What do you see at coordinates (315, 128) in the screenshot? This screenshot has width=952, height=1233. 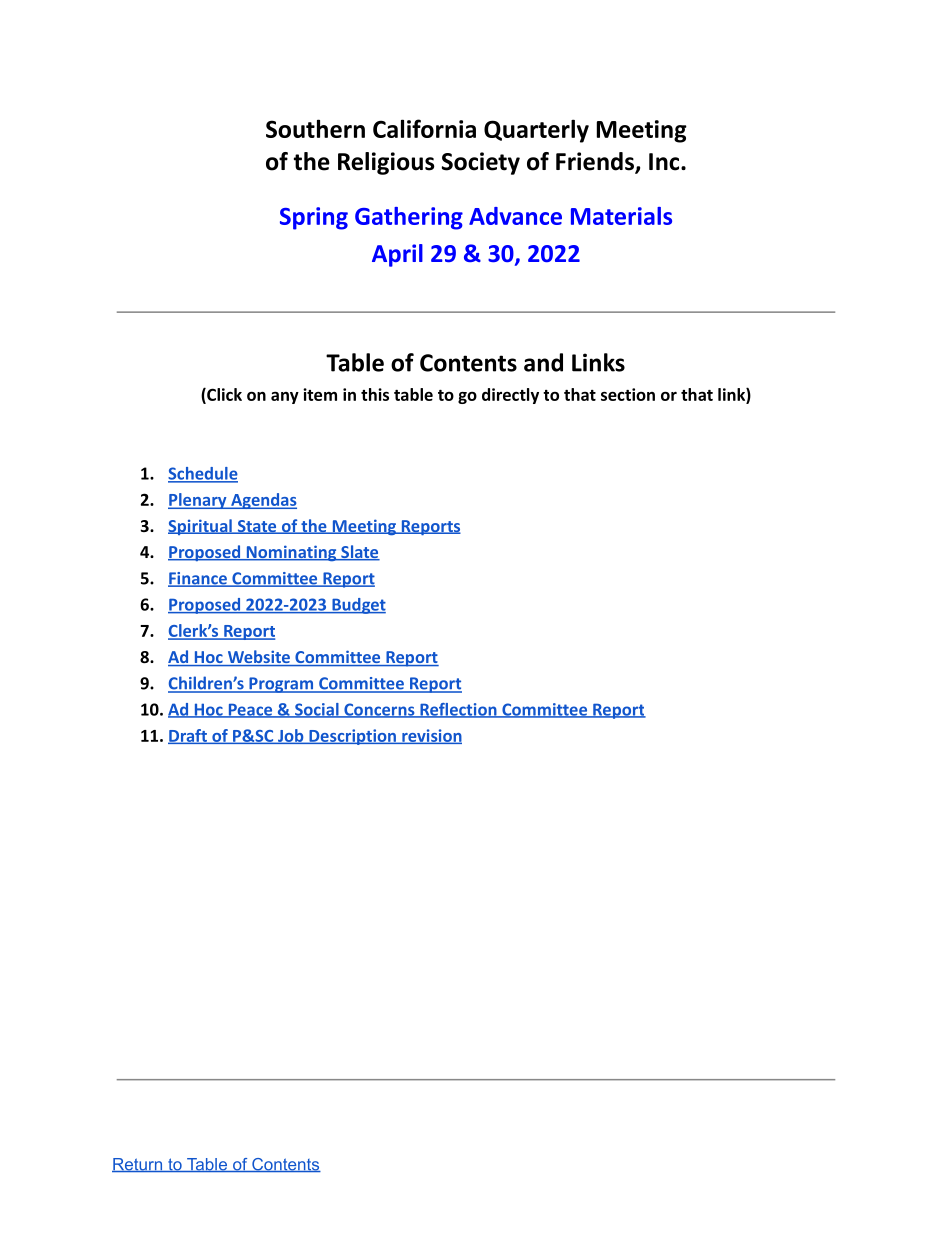 I see `Southern` at bounding box center [315, 128].
